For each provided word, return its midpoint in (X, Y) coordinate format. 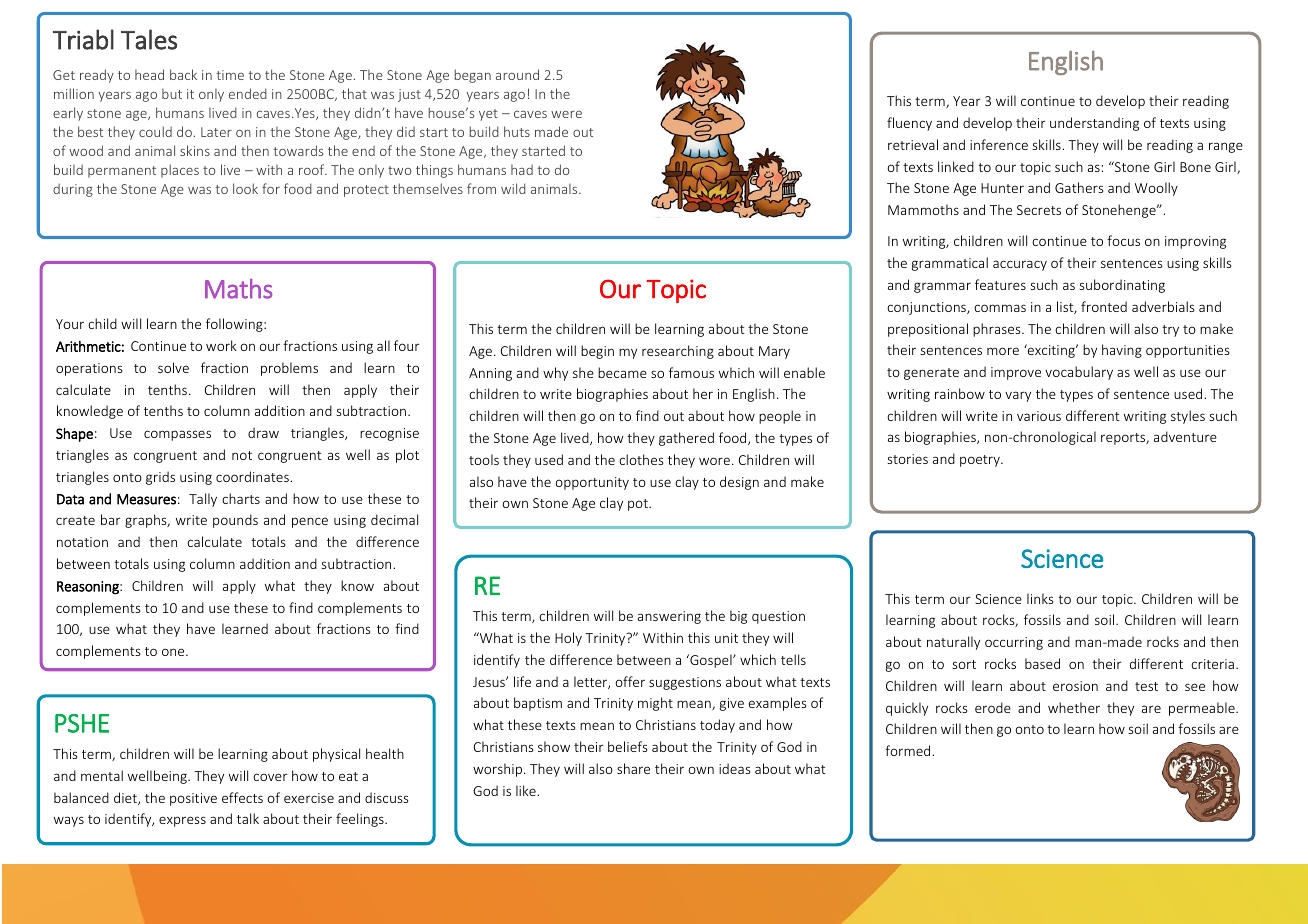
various (1039, 416)
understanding (1094, 124)
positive (193, 799)
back (183, 74)
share (633, 768)
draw (263, 432)
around (517, 74)
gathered (686, 439)
